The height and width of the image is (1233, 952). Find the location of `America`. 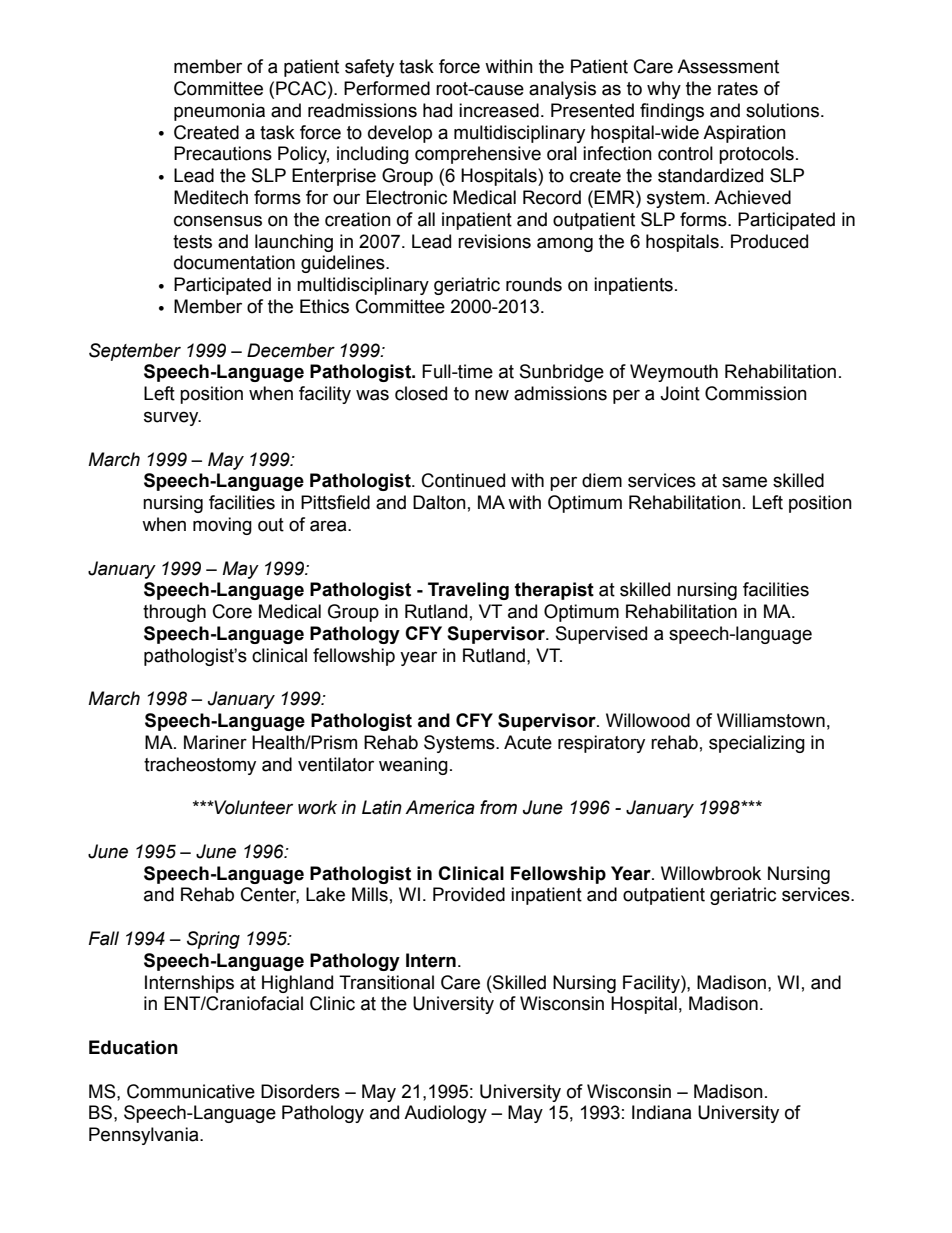

America is located at coordinates (440, 807).
